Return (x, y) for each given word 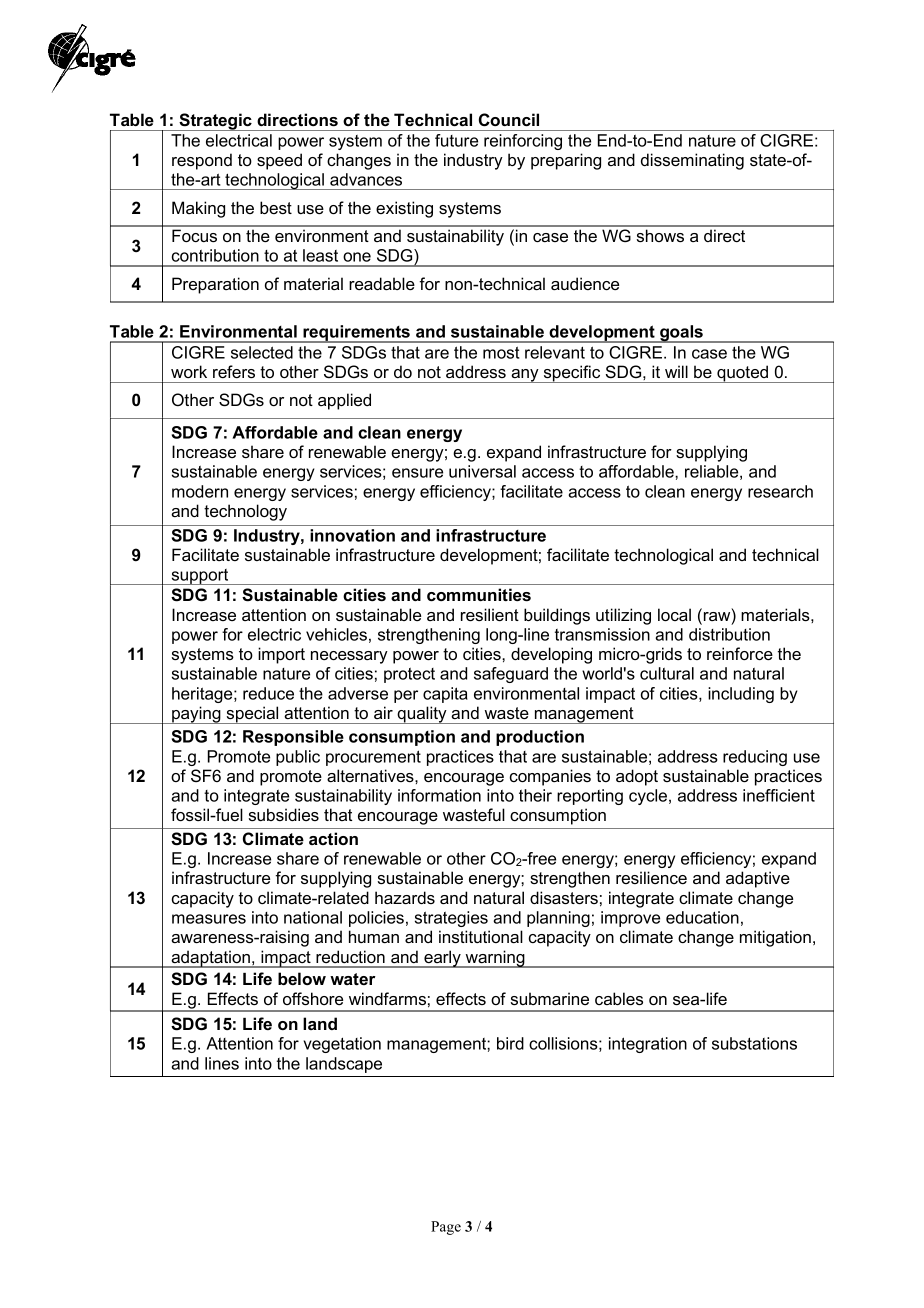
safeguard (511, 675)
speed (279, 161)
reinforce (740, 653)
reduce (268, 693)
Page (446, 1228)
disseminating (692, 161)
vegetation (342, 1045)
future (456, 140)
